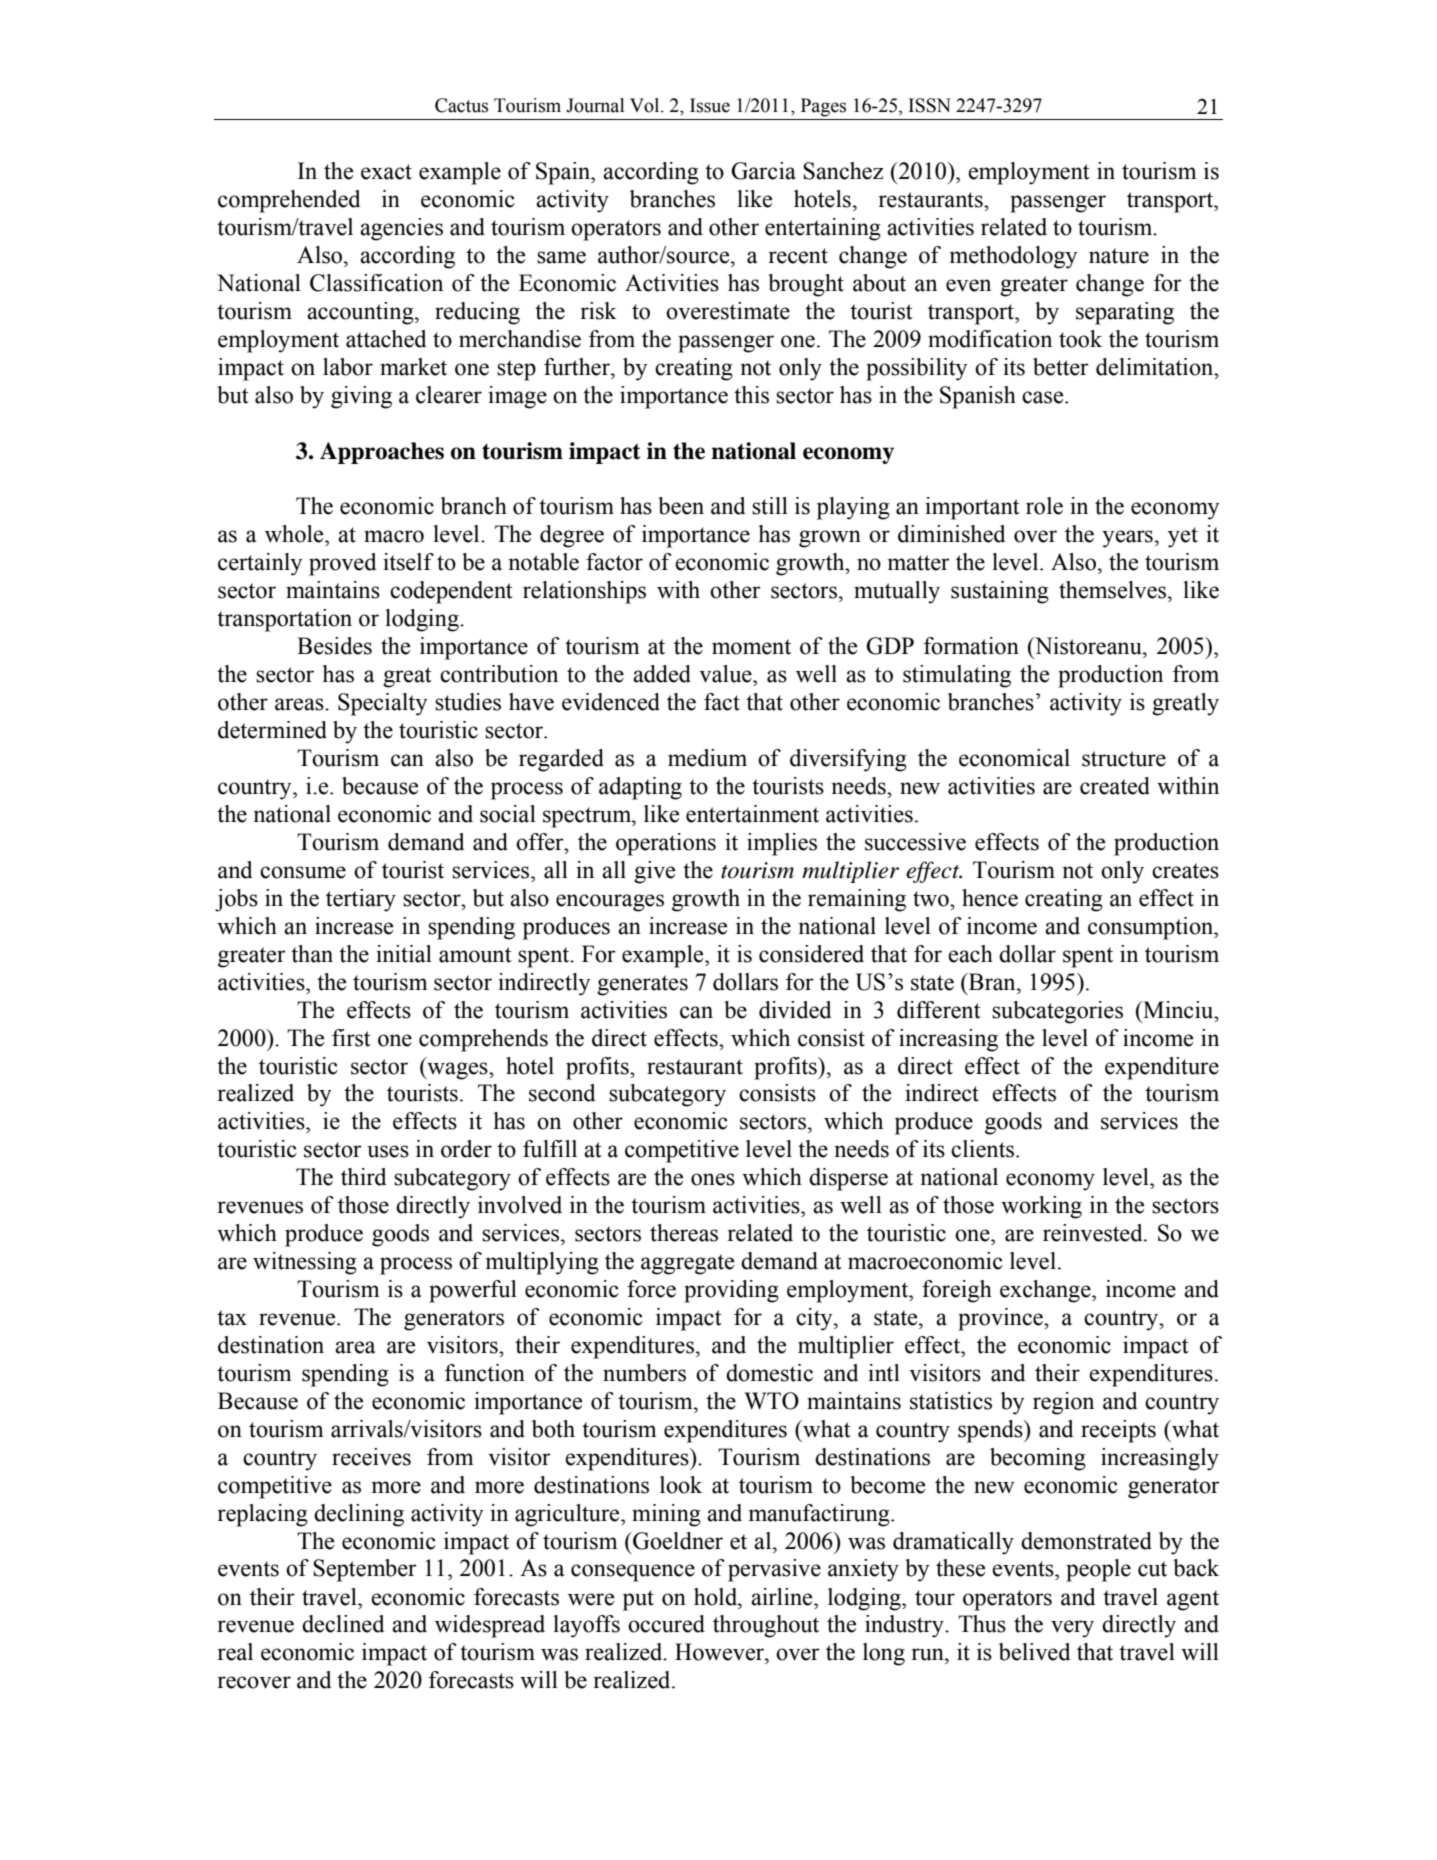  What do you see at coordinates (984, 1149) in the document?
I see `clients` at bounding box center [984, 1149].
